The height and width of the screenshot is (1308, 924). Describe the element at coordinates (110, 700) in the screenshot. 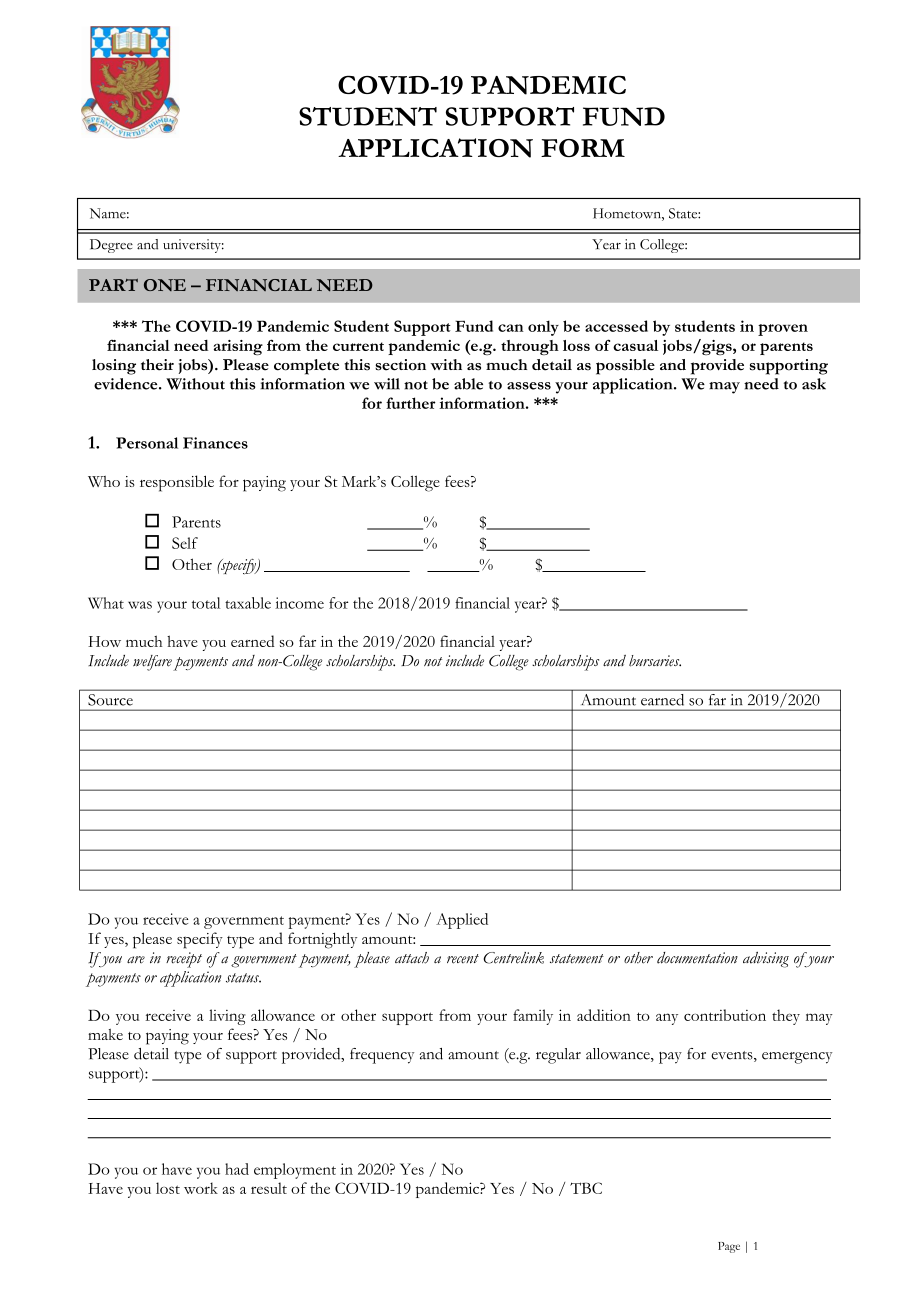

I see `Source` at that location.
